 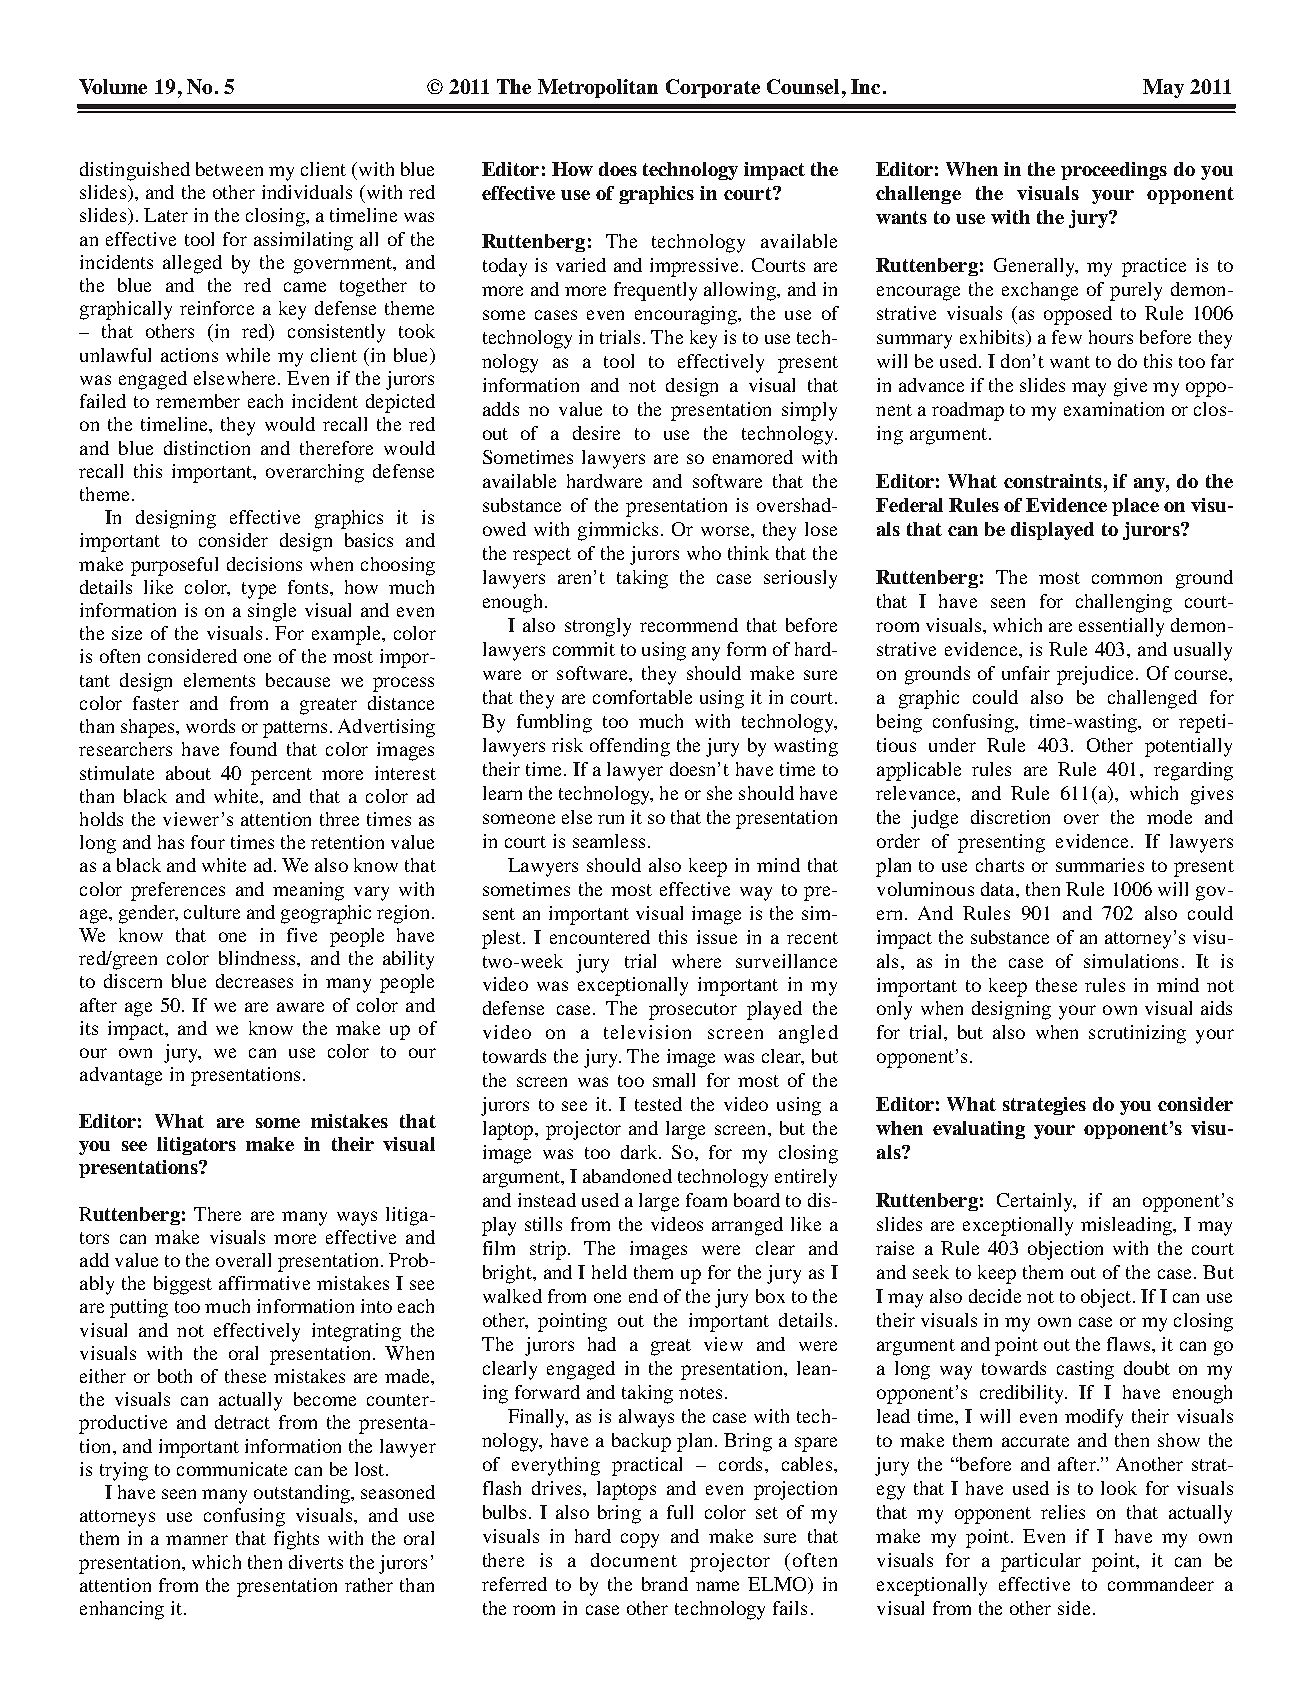 I want to click on Corporate, so click(x=713, y=88).
